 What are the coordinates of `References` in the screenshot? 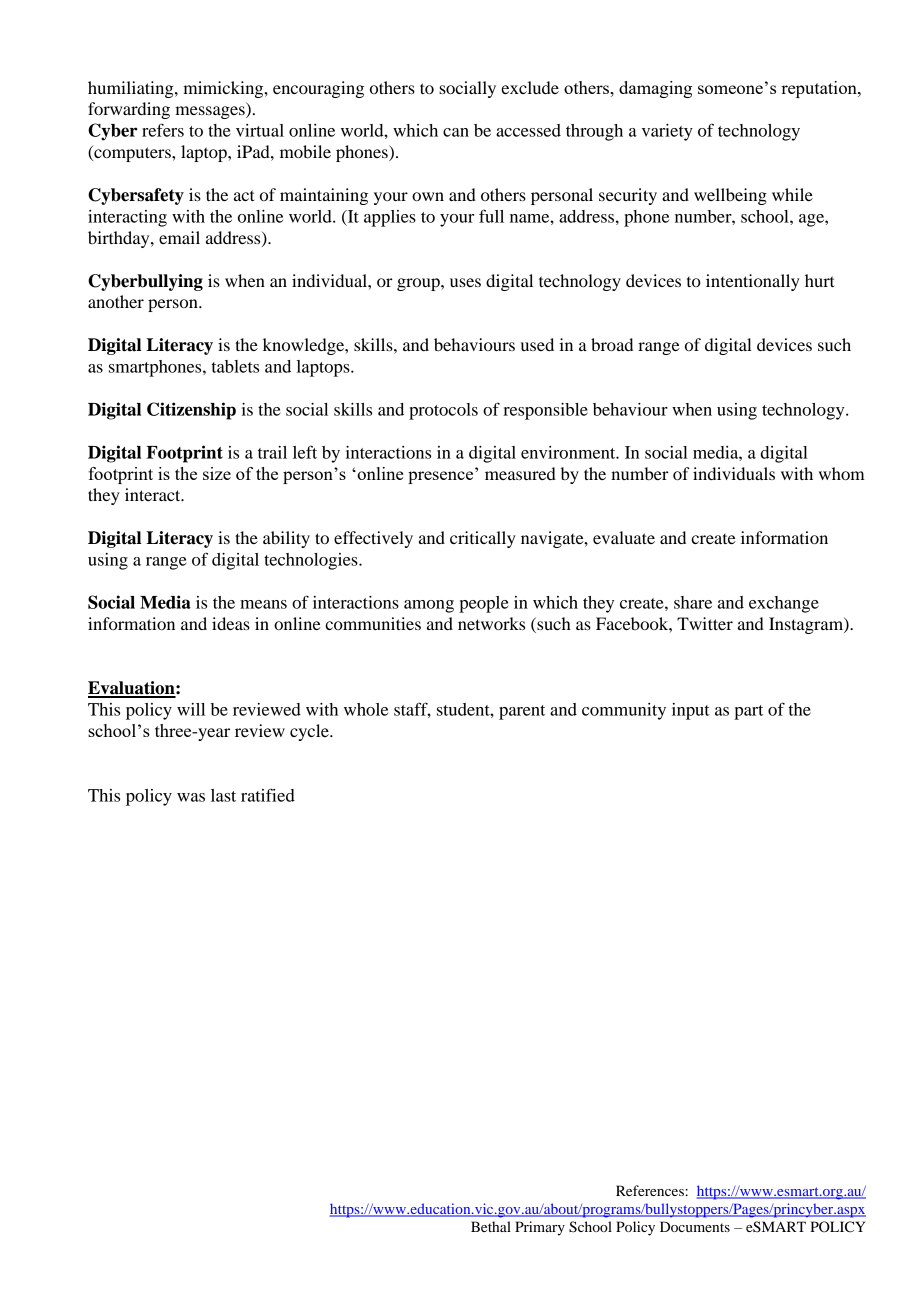 It's located at (651, 1190).
